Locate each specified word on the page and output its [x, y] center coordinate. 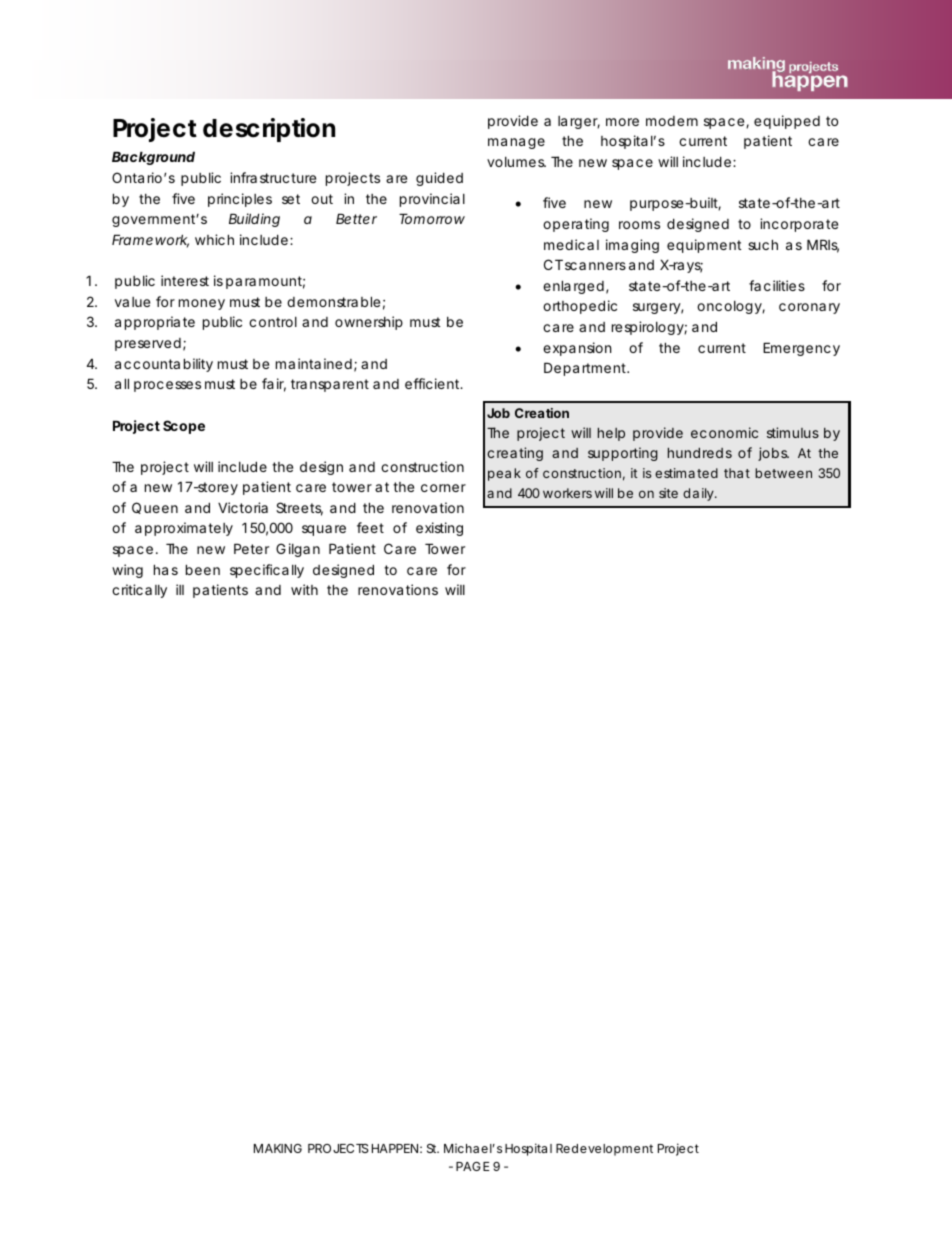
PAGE [473, 1166]
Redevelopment [604, 1150]
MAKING [278, 1148]
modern [672, 121]
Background [153, 158]
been [203, 569]
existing [439, 529]
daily [699, 494]
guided [439, 179]
